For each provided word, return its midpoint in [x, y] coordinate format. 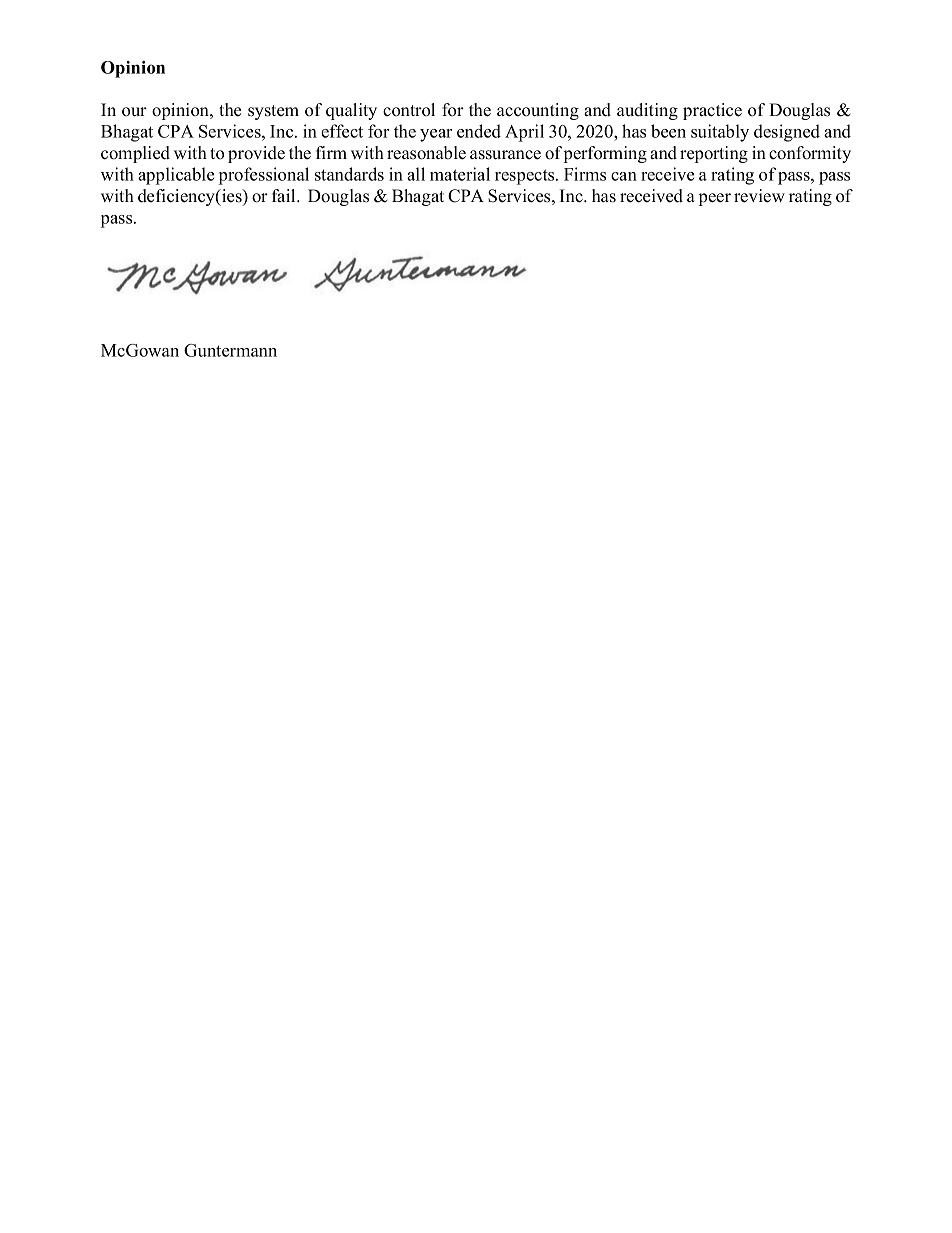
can [624, 176]
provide [256, 154]
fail [285, 195]
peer [715, 199]
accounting [538, 111]
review [759, 196]
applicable [176, 176]
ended [479, 131]
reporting [714, 154]
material [460, 174]
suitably [720, 133]
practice [712, 111]
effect [342, 131]
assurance [505, 155]
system [273, 112]
